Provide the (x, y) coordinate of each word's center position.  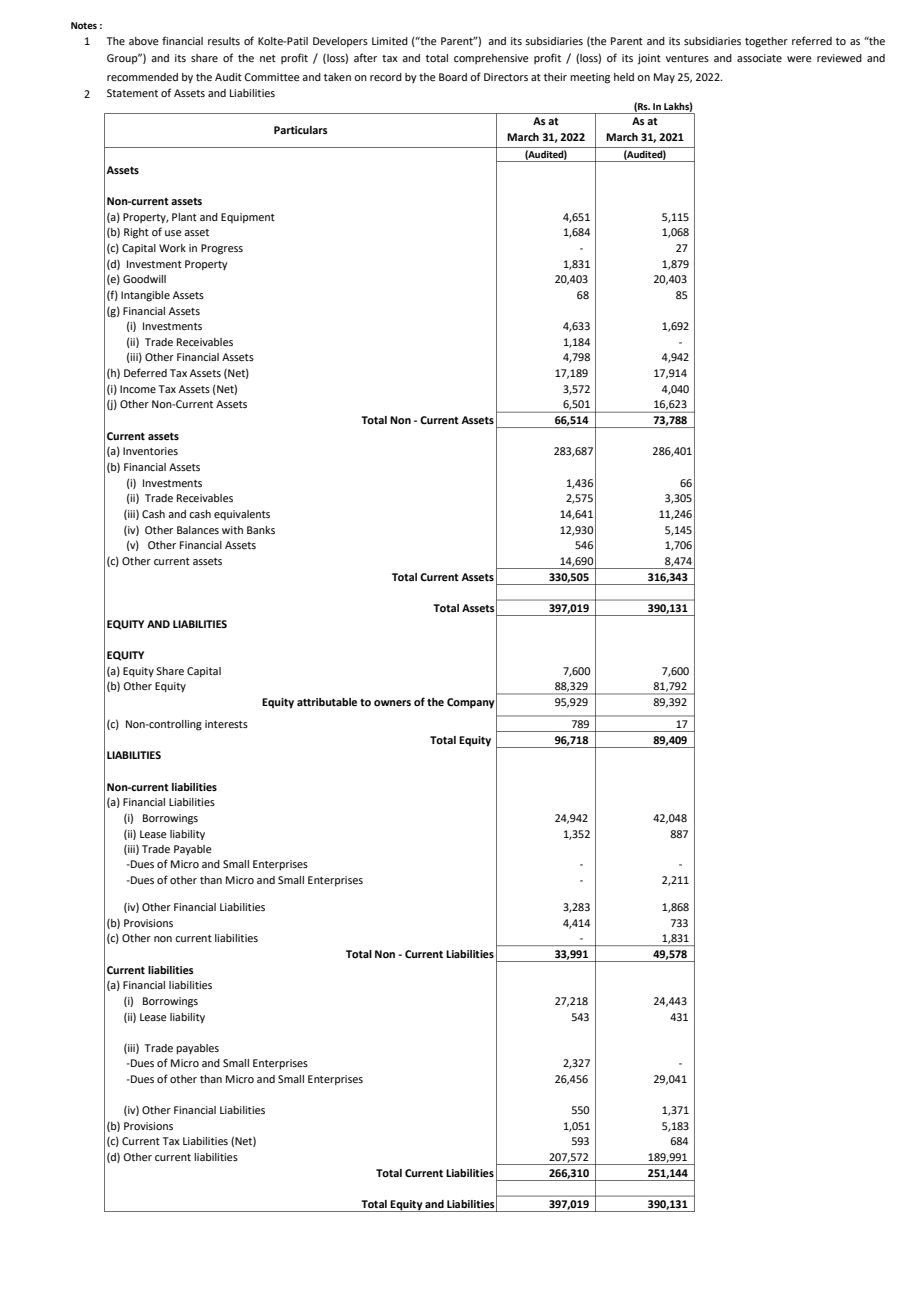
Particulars (301, 130)
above (144, 41)
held (624, 77)
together (766, 42)
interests (226, 724)
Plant (184, 217)
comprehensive (491, 59)
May (664, 78)
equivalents (242, 515)
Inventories (150, 451)
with (232, 530)
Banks (261, 530)
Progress (222, 249)
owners (392, 703)
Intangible (145, 296)
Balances (198, 530)
